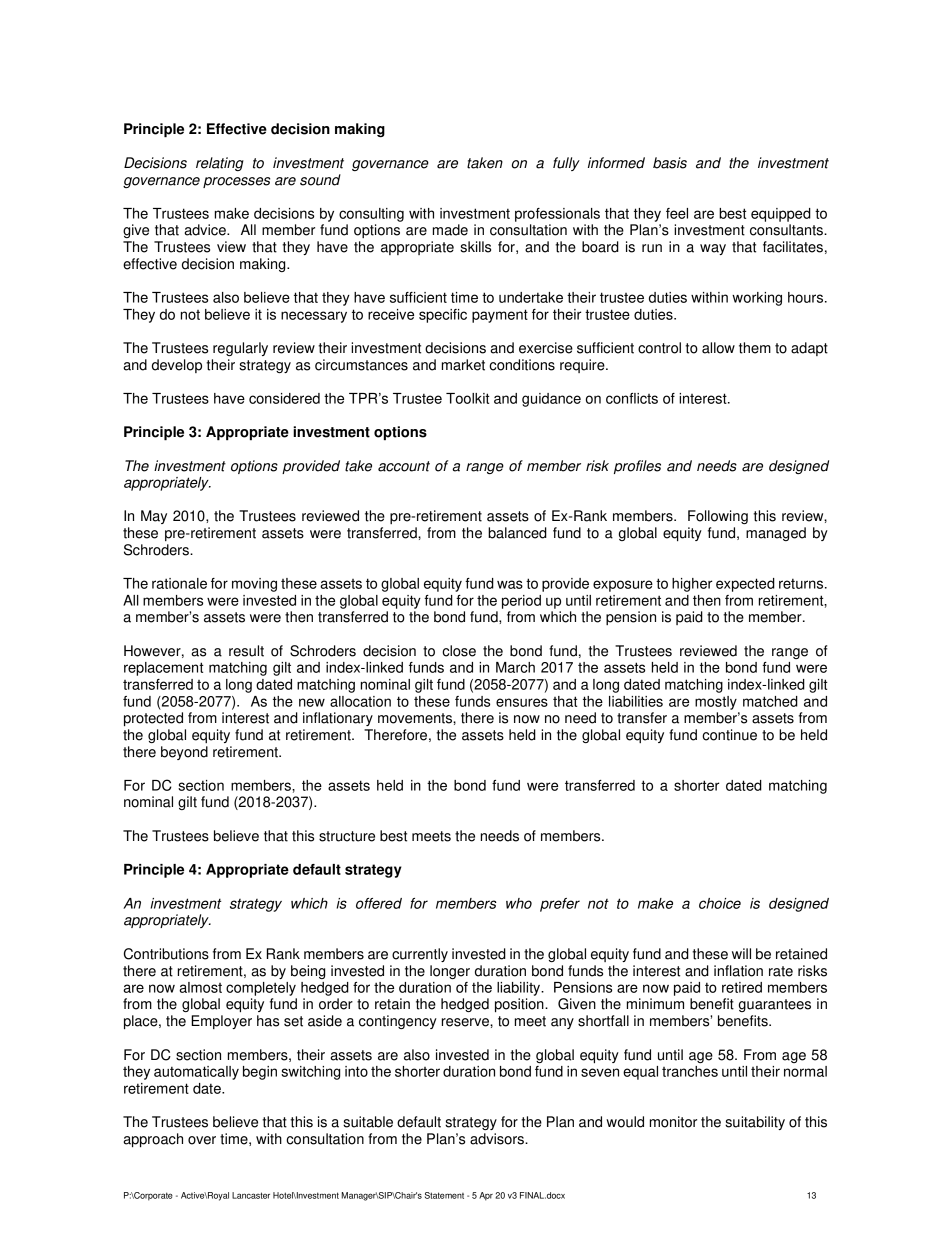  What do you see at coordinates (236, 182) in the page?
I see `processes` at bounding box center [236, 182].
